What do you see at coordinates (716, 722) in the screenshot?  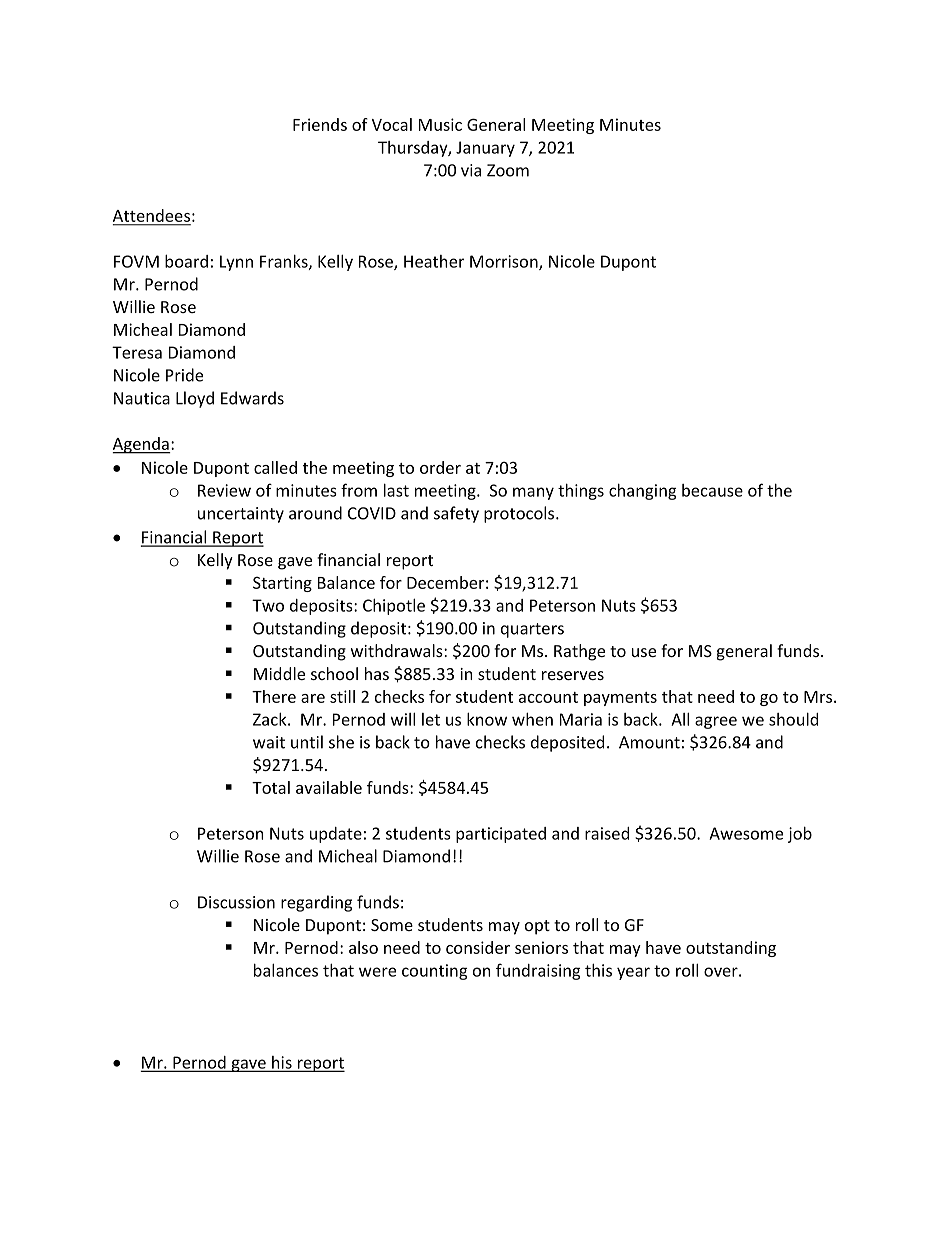 I see `agree` at bounding box center [716, 722].
